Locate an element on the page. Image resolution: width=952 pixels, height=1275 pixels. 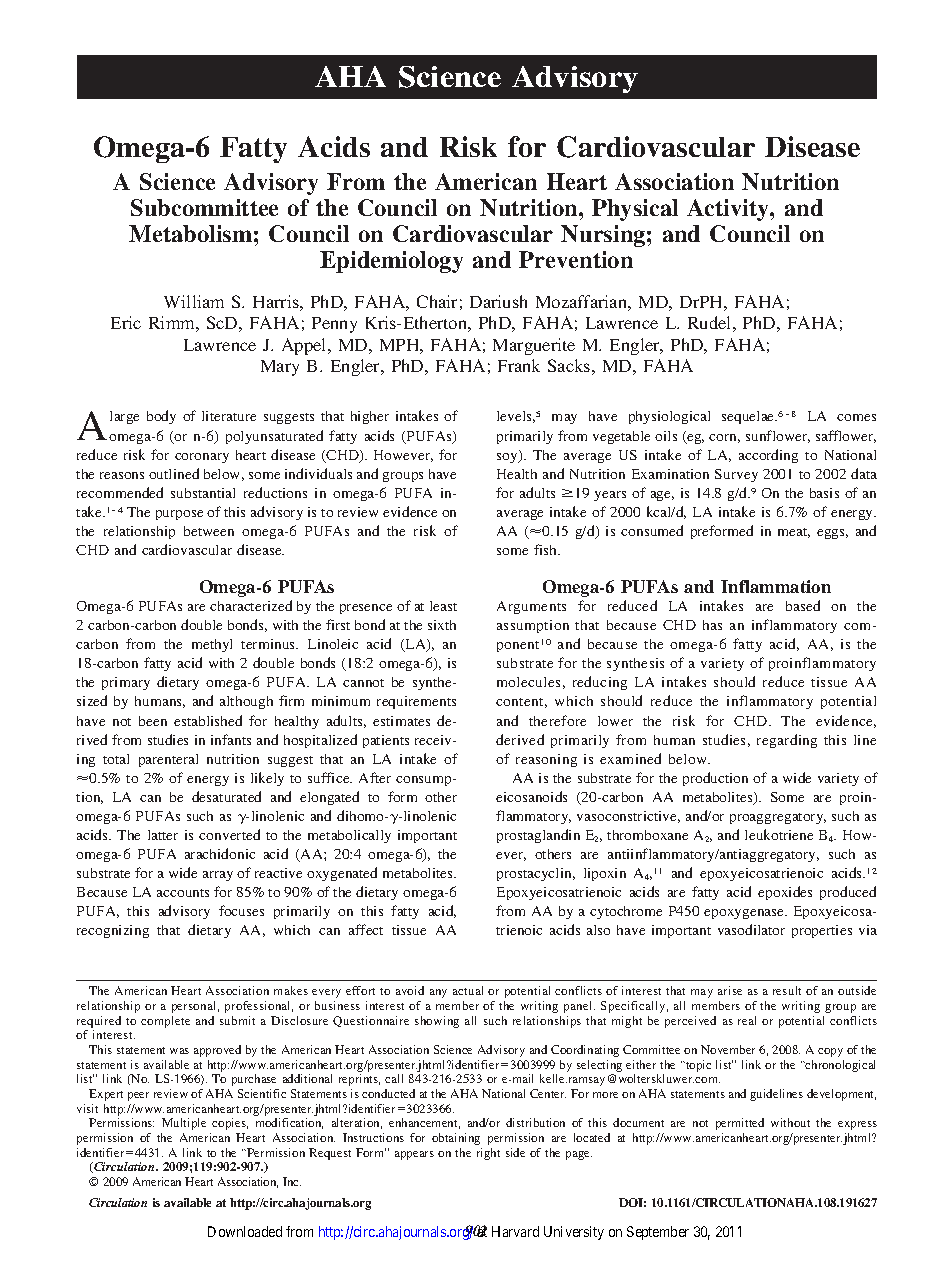
soy is located at coordinates (508, 458).
